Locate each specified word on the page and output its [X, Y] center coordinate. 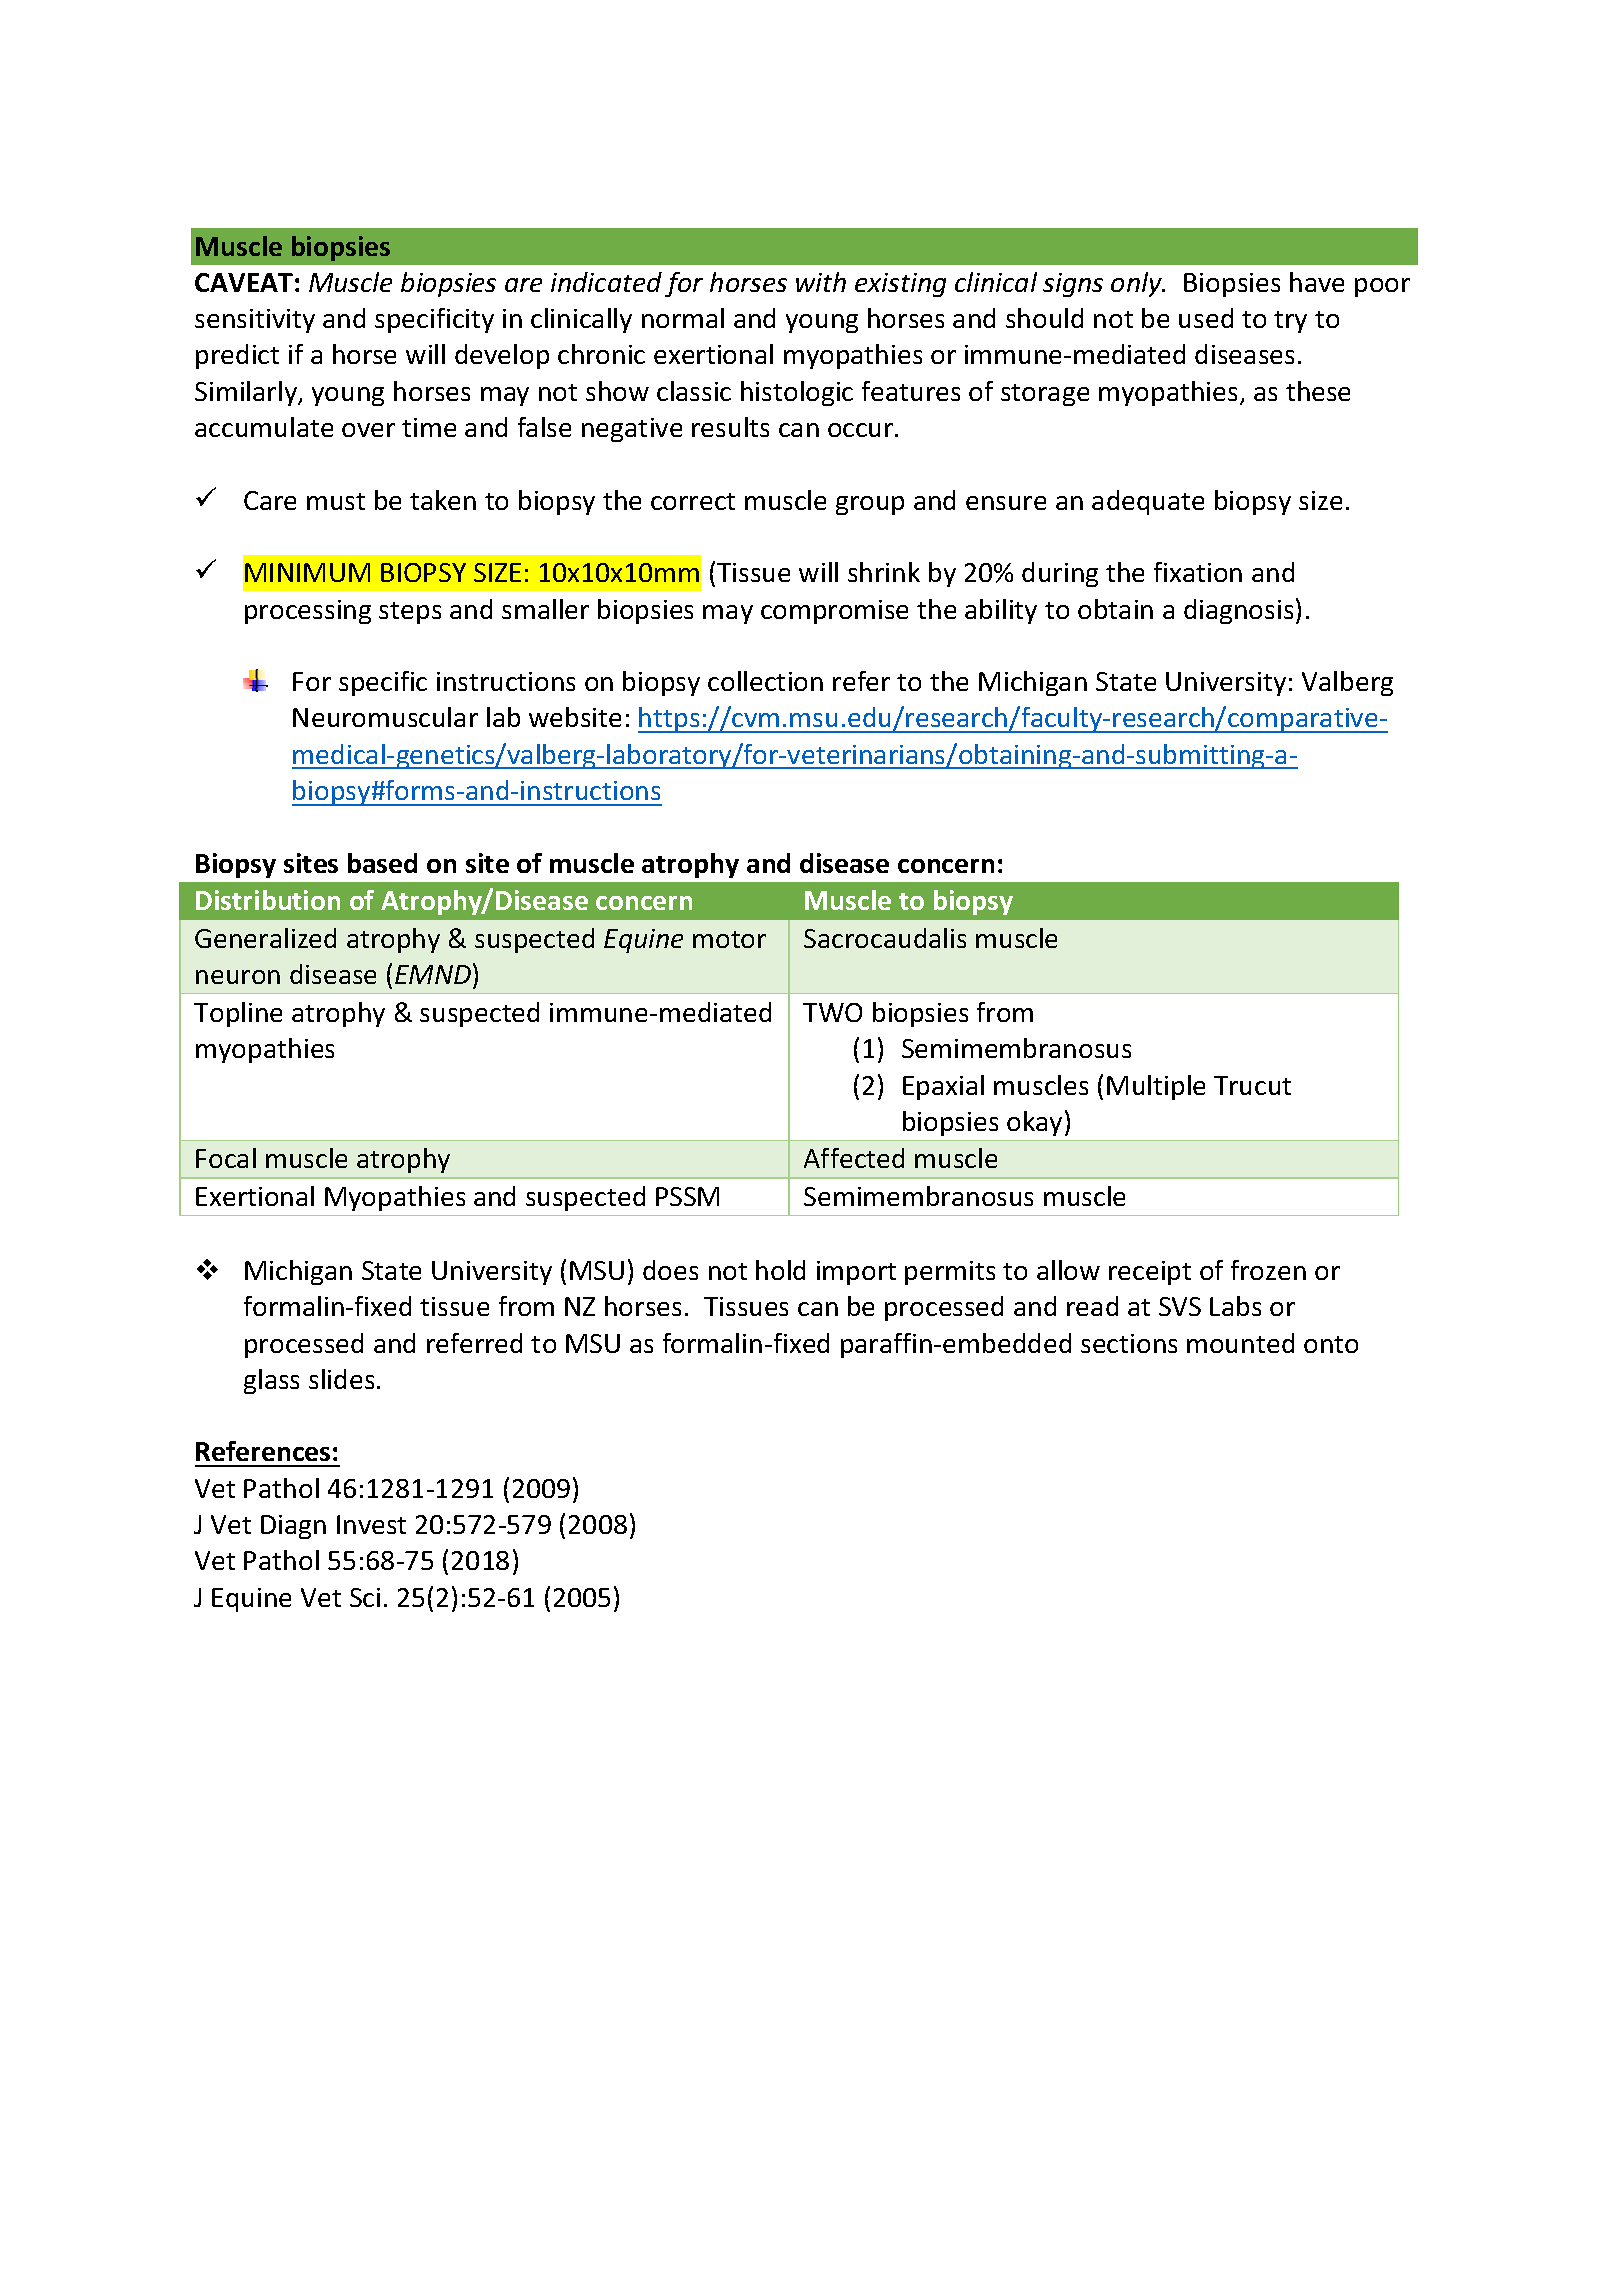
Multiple [1156, 1087]
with [821, 282]
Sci [365, 1597]
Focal [226, 1158]
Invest [371, 1524]
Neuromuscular [385, 717]
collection [765, 681]
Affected [854, 1158]
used [1206, 318]
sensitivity [255, 321]
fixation [1198, 572]
